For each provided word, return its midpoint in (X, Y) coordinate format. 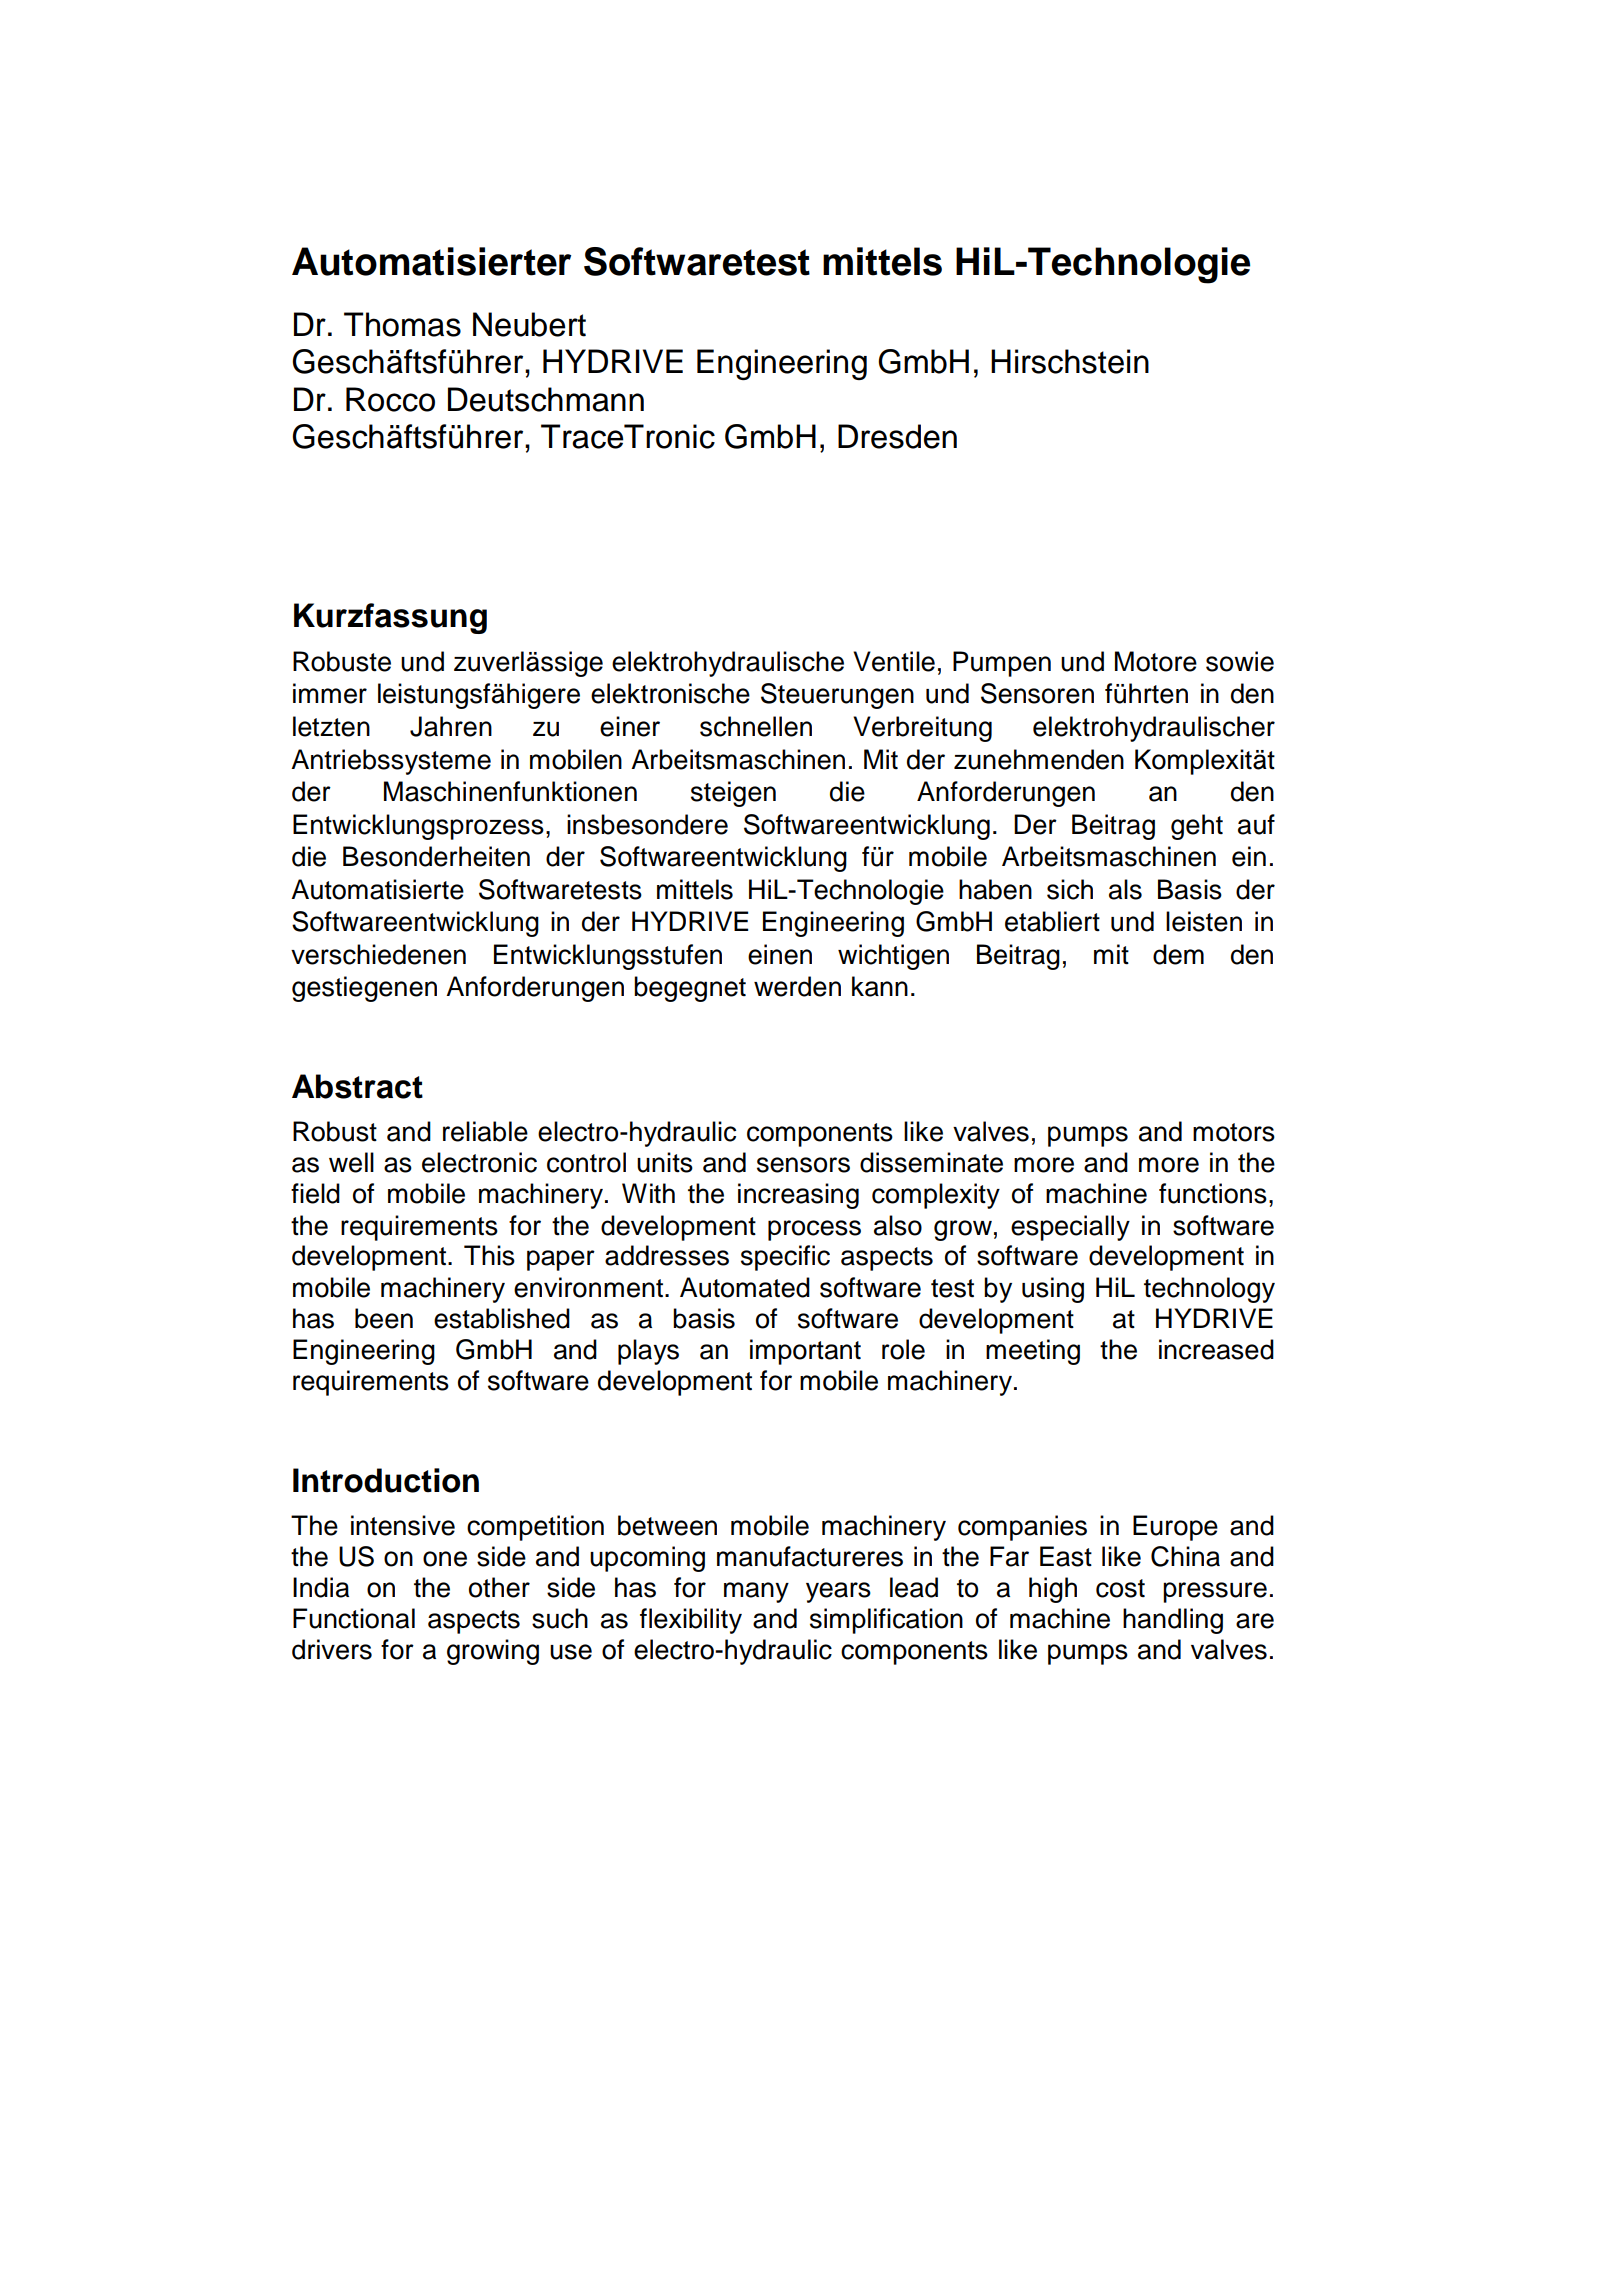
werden (797, 986)
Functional (354, 1618)
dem (1178, 954)
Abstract (357, 1086)
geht (1197, 827)
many (756, 1592)
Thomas (402, 324)
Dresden (897, 436)
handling (1173, 1621)
